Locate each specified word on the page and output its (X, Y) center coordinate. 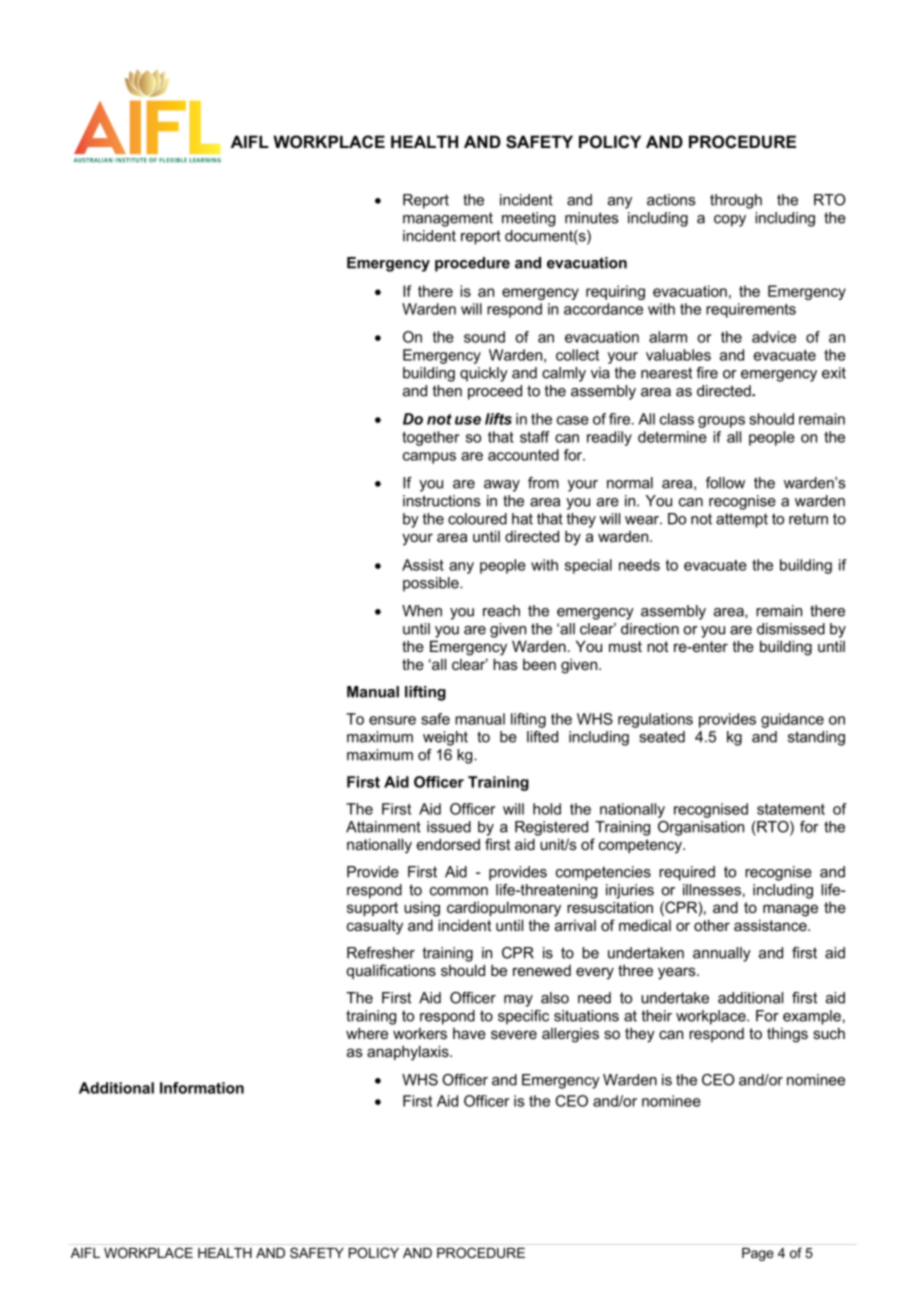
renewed (542, 970)
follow (725, 483)
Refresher (381, 953)
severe (514, 1034)
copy (730, 221)
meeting (528, 219)
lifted (542, 737)
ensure (392, 720)
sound (484, 337)
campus (429, 458)
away (502, 486)
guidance (792, 720)
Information (202, 1088)
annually (722, 954)
